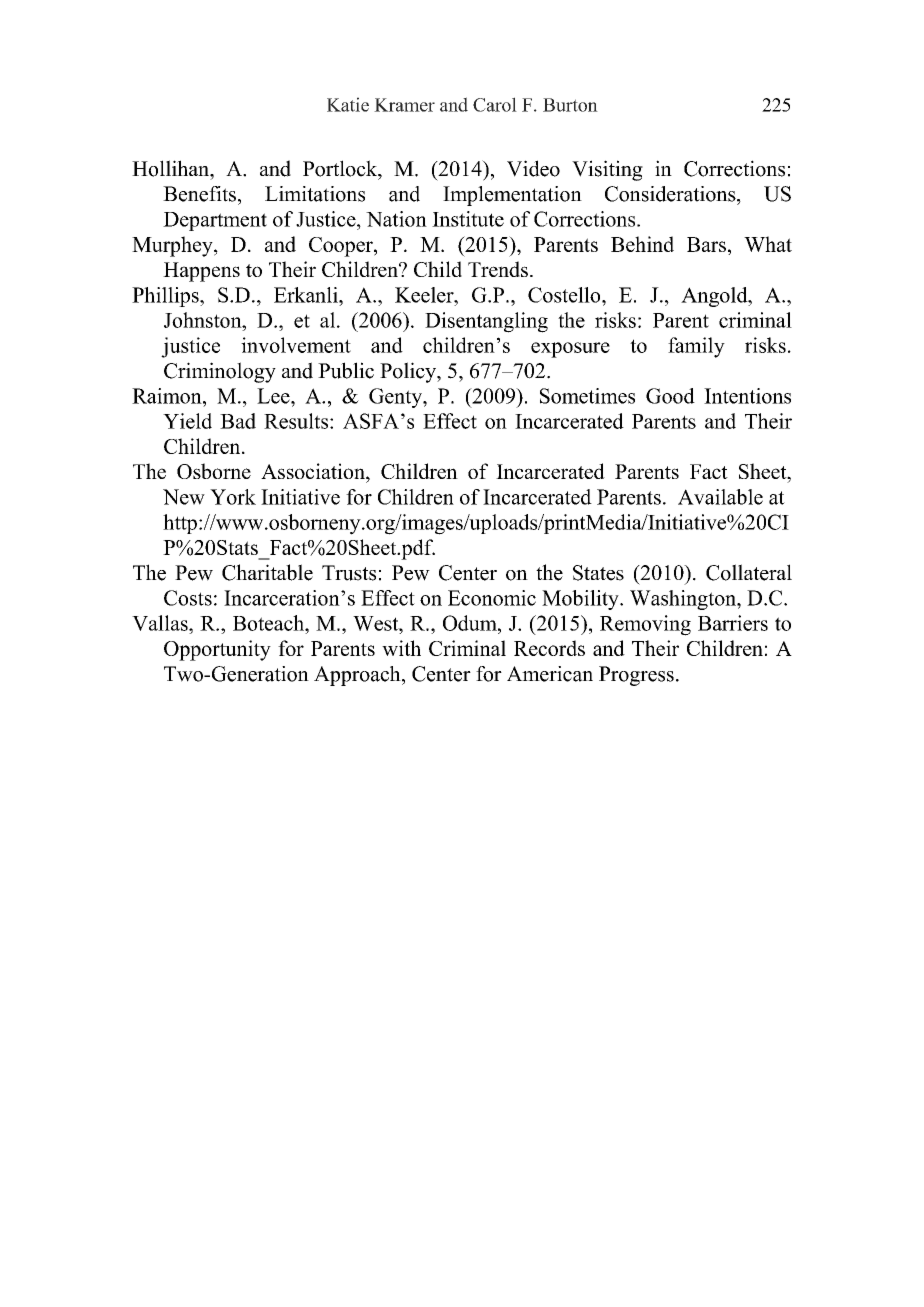 This screenshot has width=924, height=1307. Describe the element at coordinates (274, 396) in the screenshot. I see `Lee` at that location.
